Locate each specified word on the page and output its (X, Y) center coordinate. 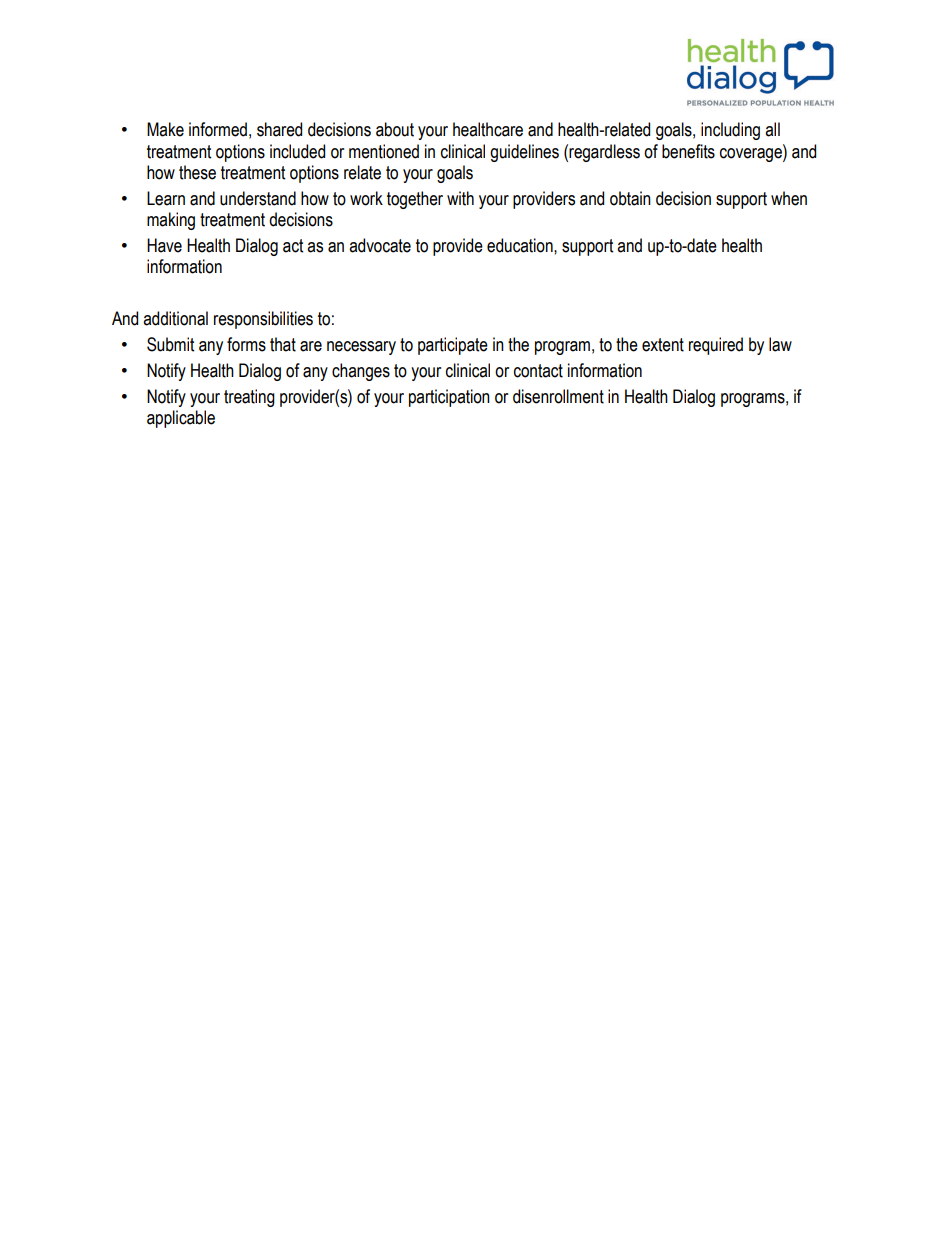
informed (218, 129)
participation (449, 398)
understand (258, 198)
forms (246, 344)
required (716, 346)
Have (164, 245)
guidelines (524, 153)
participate (453, 346)
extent (663, 345)
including (730, 131)
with (460, 198)
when (789, 198)
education (521, 245)
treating (249, 398)
